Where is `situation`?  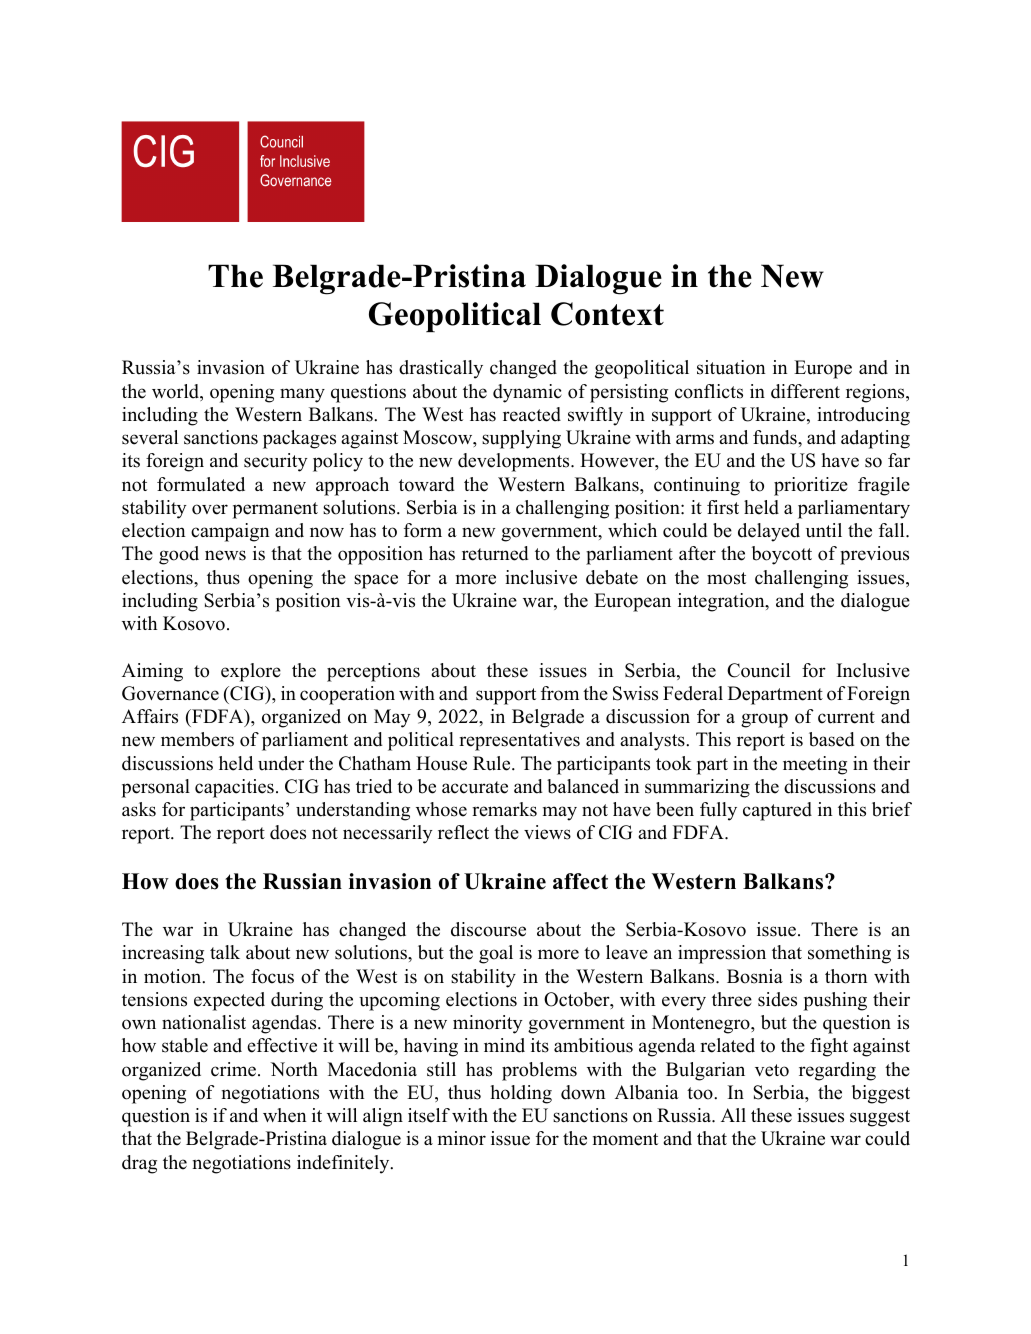 situation is located at coordinates (731, 367).
